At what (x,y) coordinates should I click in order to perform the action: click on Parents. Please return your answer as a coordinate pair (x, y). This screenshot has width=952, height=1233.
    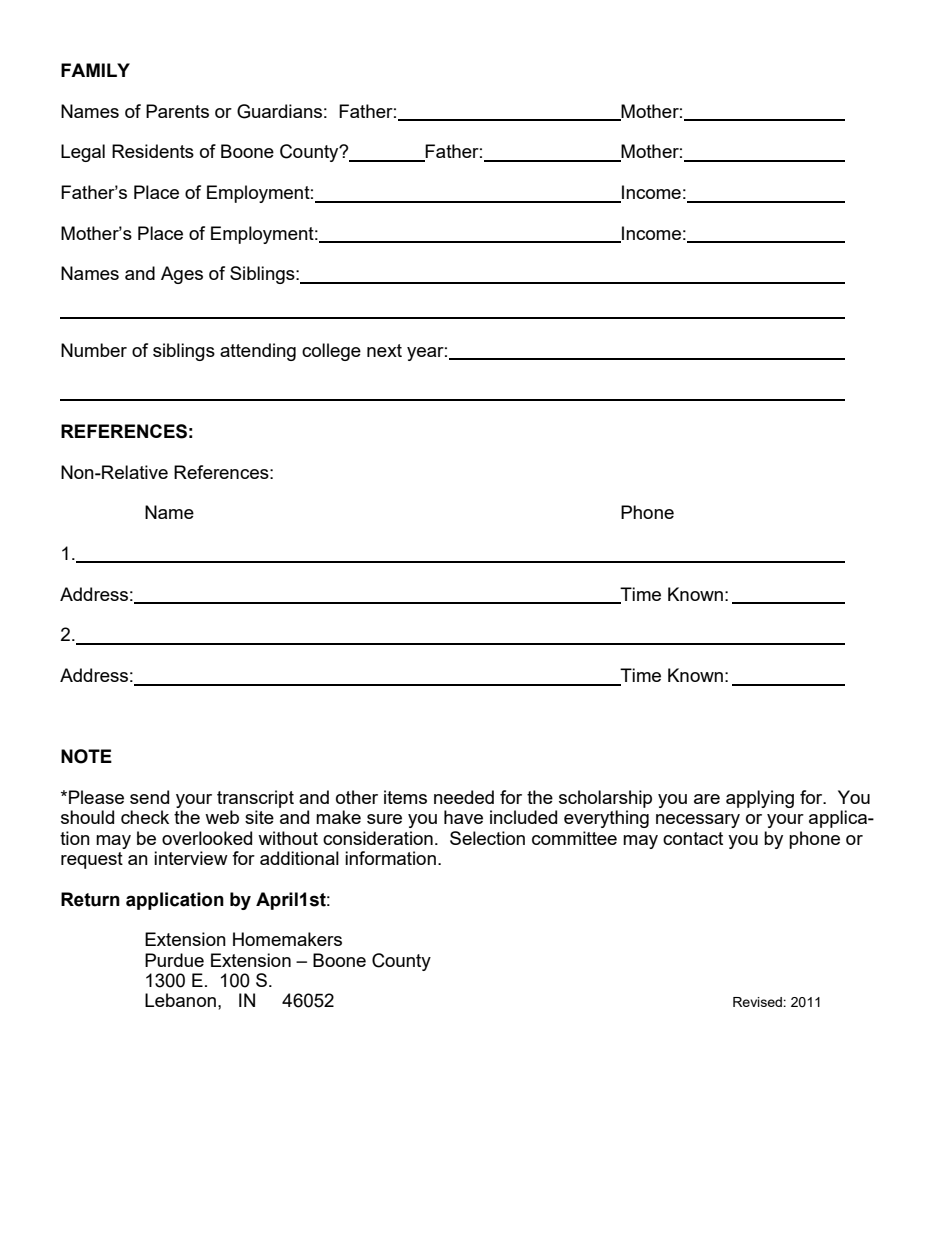
    Looking at the image, I should click on (177, 111).
